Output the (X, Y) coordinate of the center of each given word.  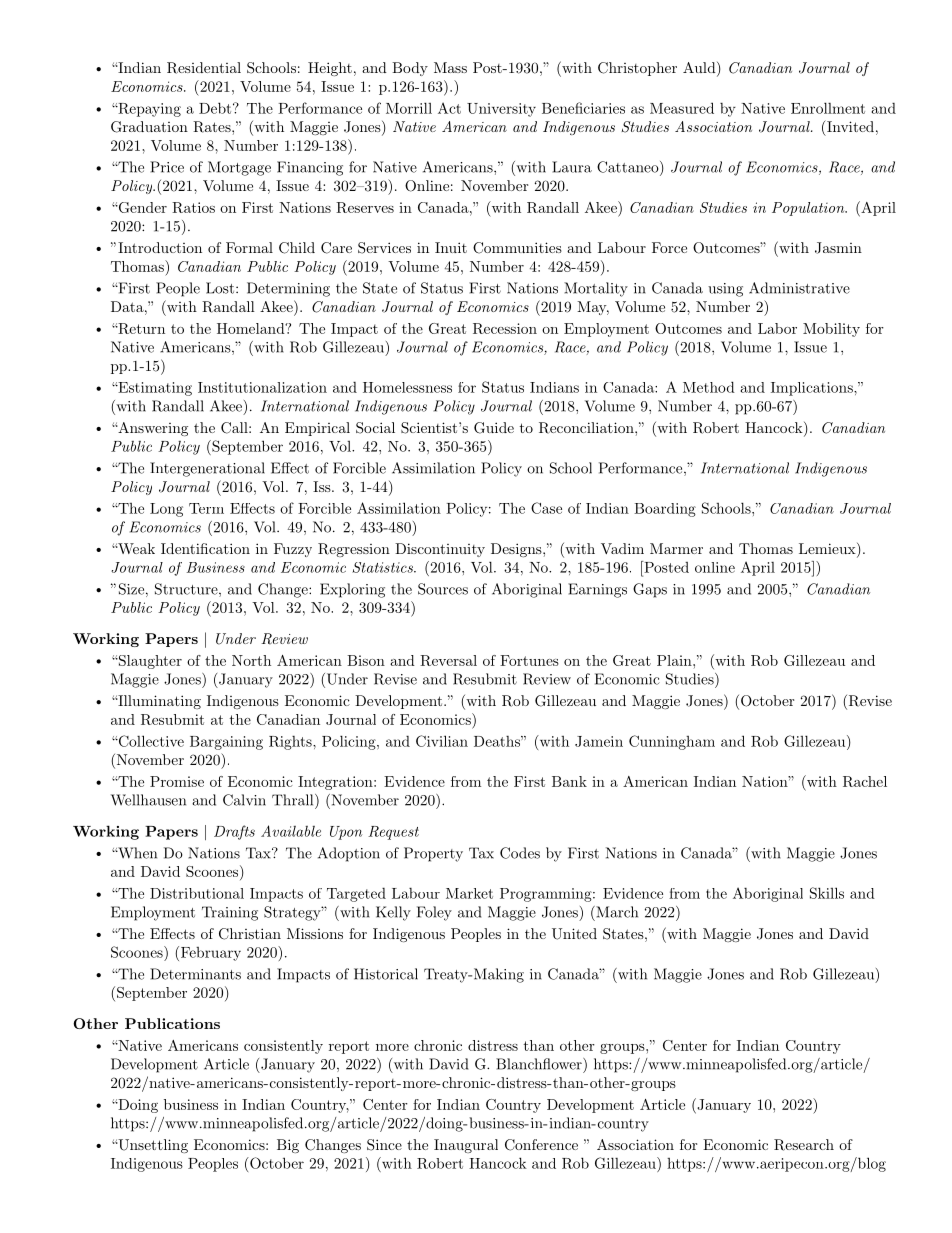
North (251, 660)
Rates (213, 127)
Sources (443, 589)
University (501, 110)
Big (288, 1146)
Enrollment (828, 108)
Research (804, 1145)
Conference (541, 1145)
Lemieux (827, 548)
